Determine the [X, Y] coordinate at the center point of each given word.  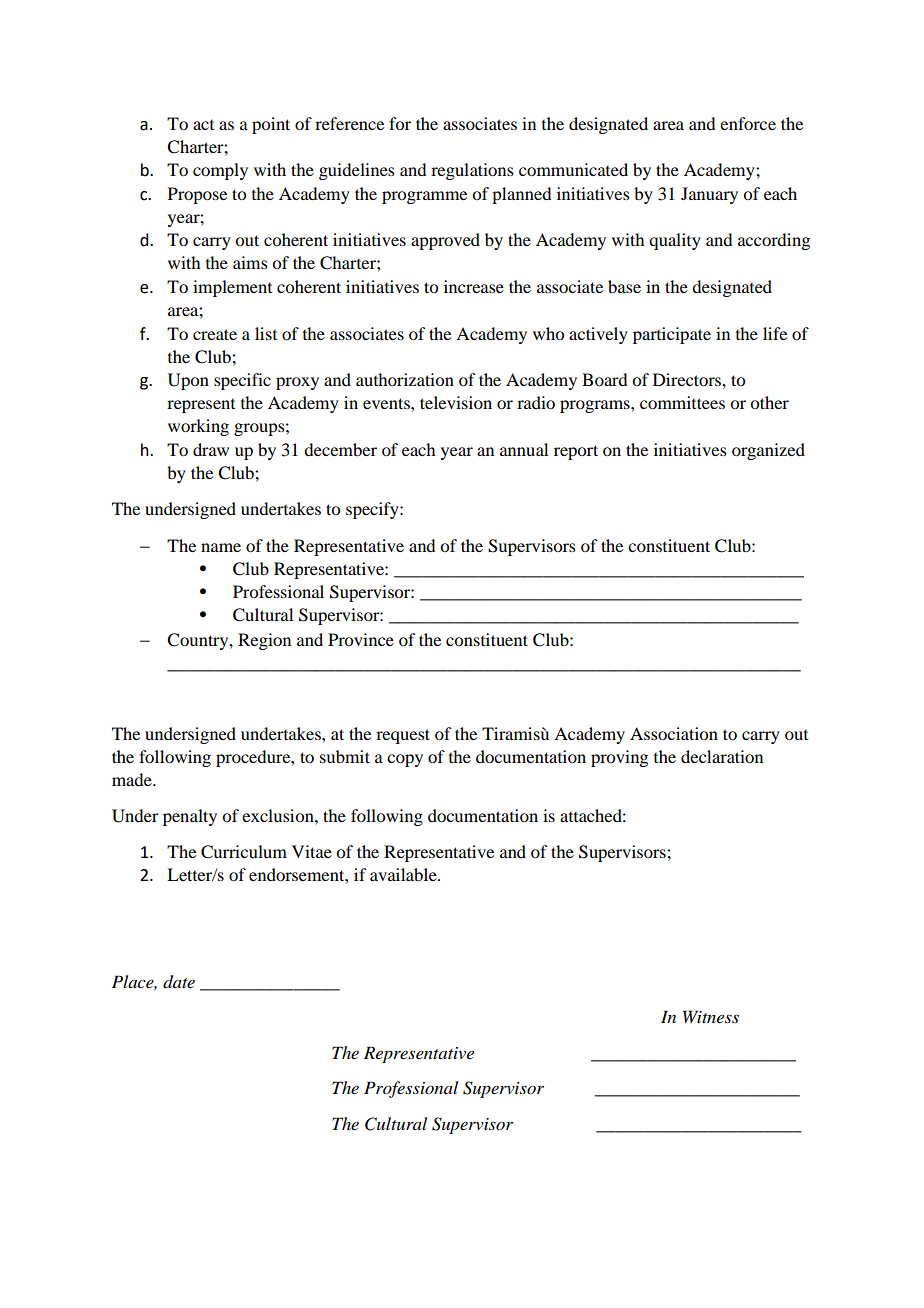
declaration [722, 756]
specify [373, 510]
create [215, 334]
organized [768, 451]
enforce [748, 123]
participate [672, 335]
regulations [472, 171]
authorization [405, 379]
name [221, 547]
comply [220, 171]
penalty [190, 817]
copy [405, 760]
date [179, 982]
